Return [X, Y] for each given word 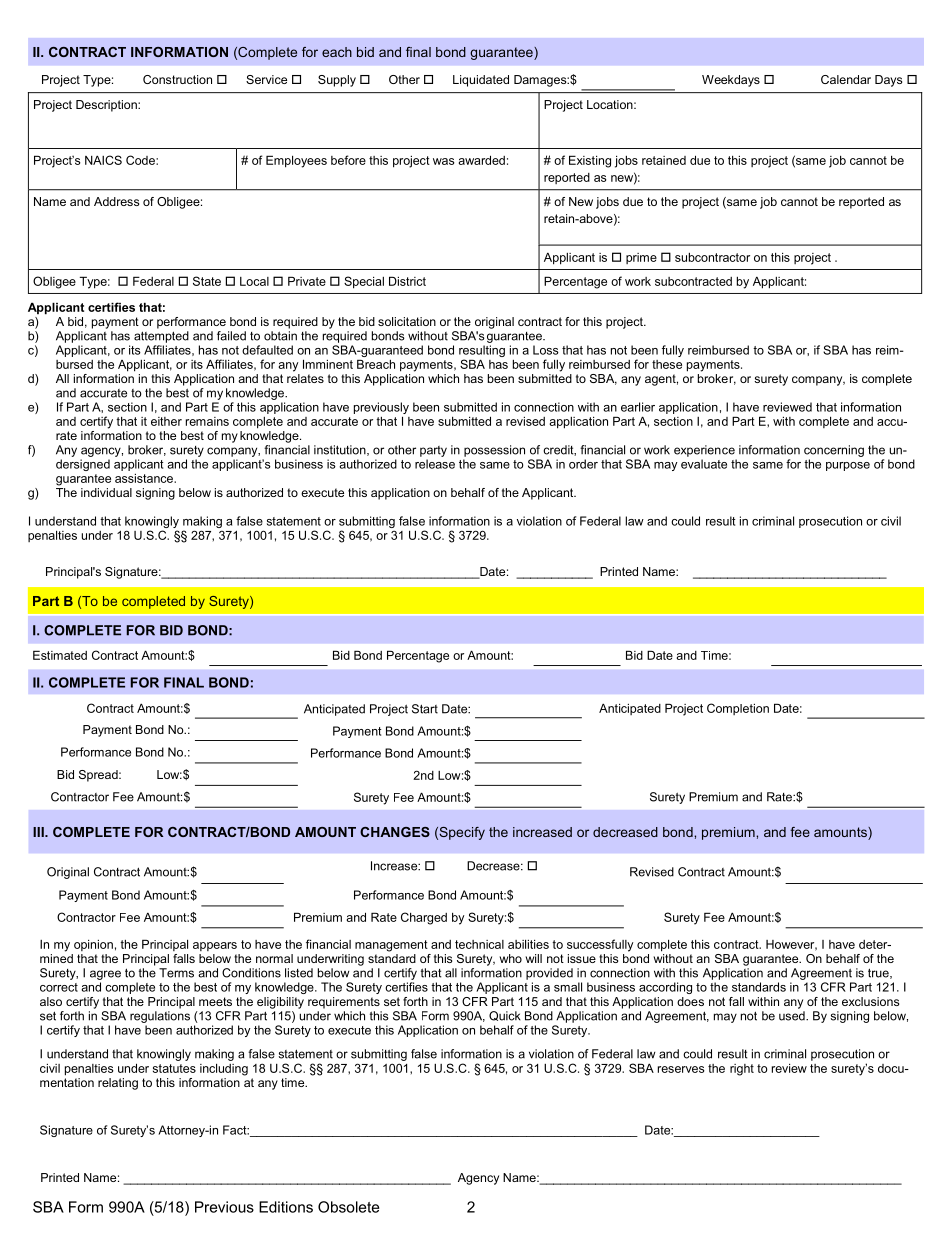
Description [107, 106]
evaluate [704, 464]
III [39, 832]
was [444, 161]
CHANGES [395, 832]
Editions [286, 1207]
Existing [590, 161]
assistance [145, 478]
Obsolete [348, 1207]
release [435, 464]
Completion [738, 709]
